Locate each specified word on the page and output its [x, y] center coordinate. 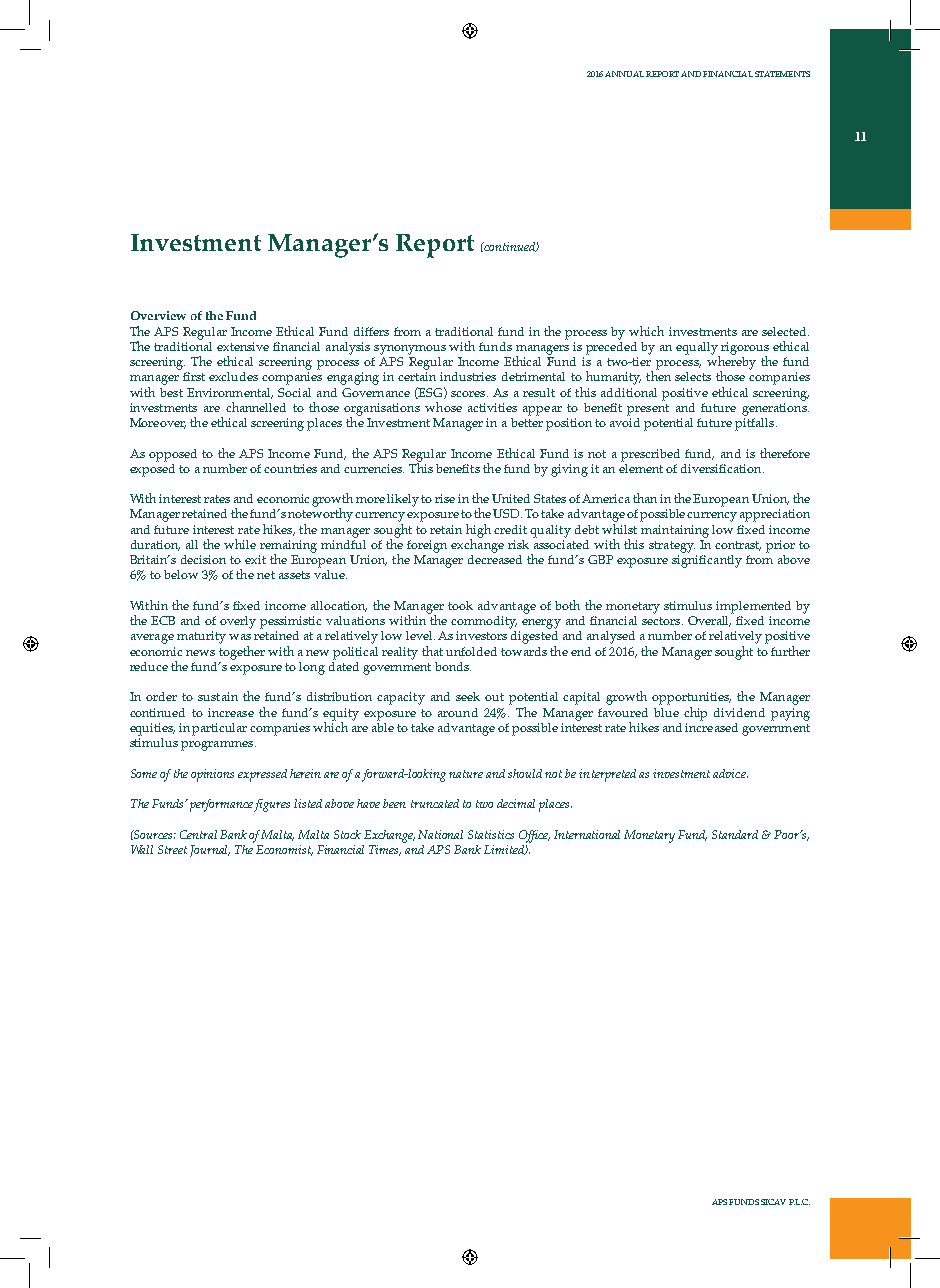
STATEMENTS [782, 74]
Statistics [491, 834]
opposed [173, 455]
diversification [722, 468]
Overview [158, 315]
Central [198, 834]
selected [785, 331]
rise [445, 498]
